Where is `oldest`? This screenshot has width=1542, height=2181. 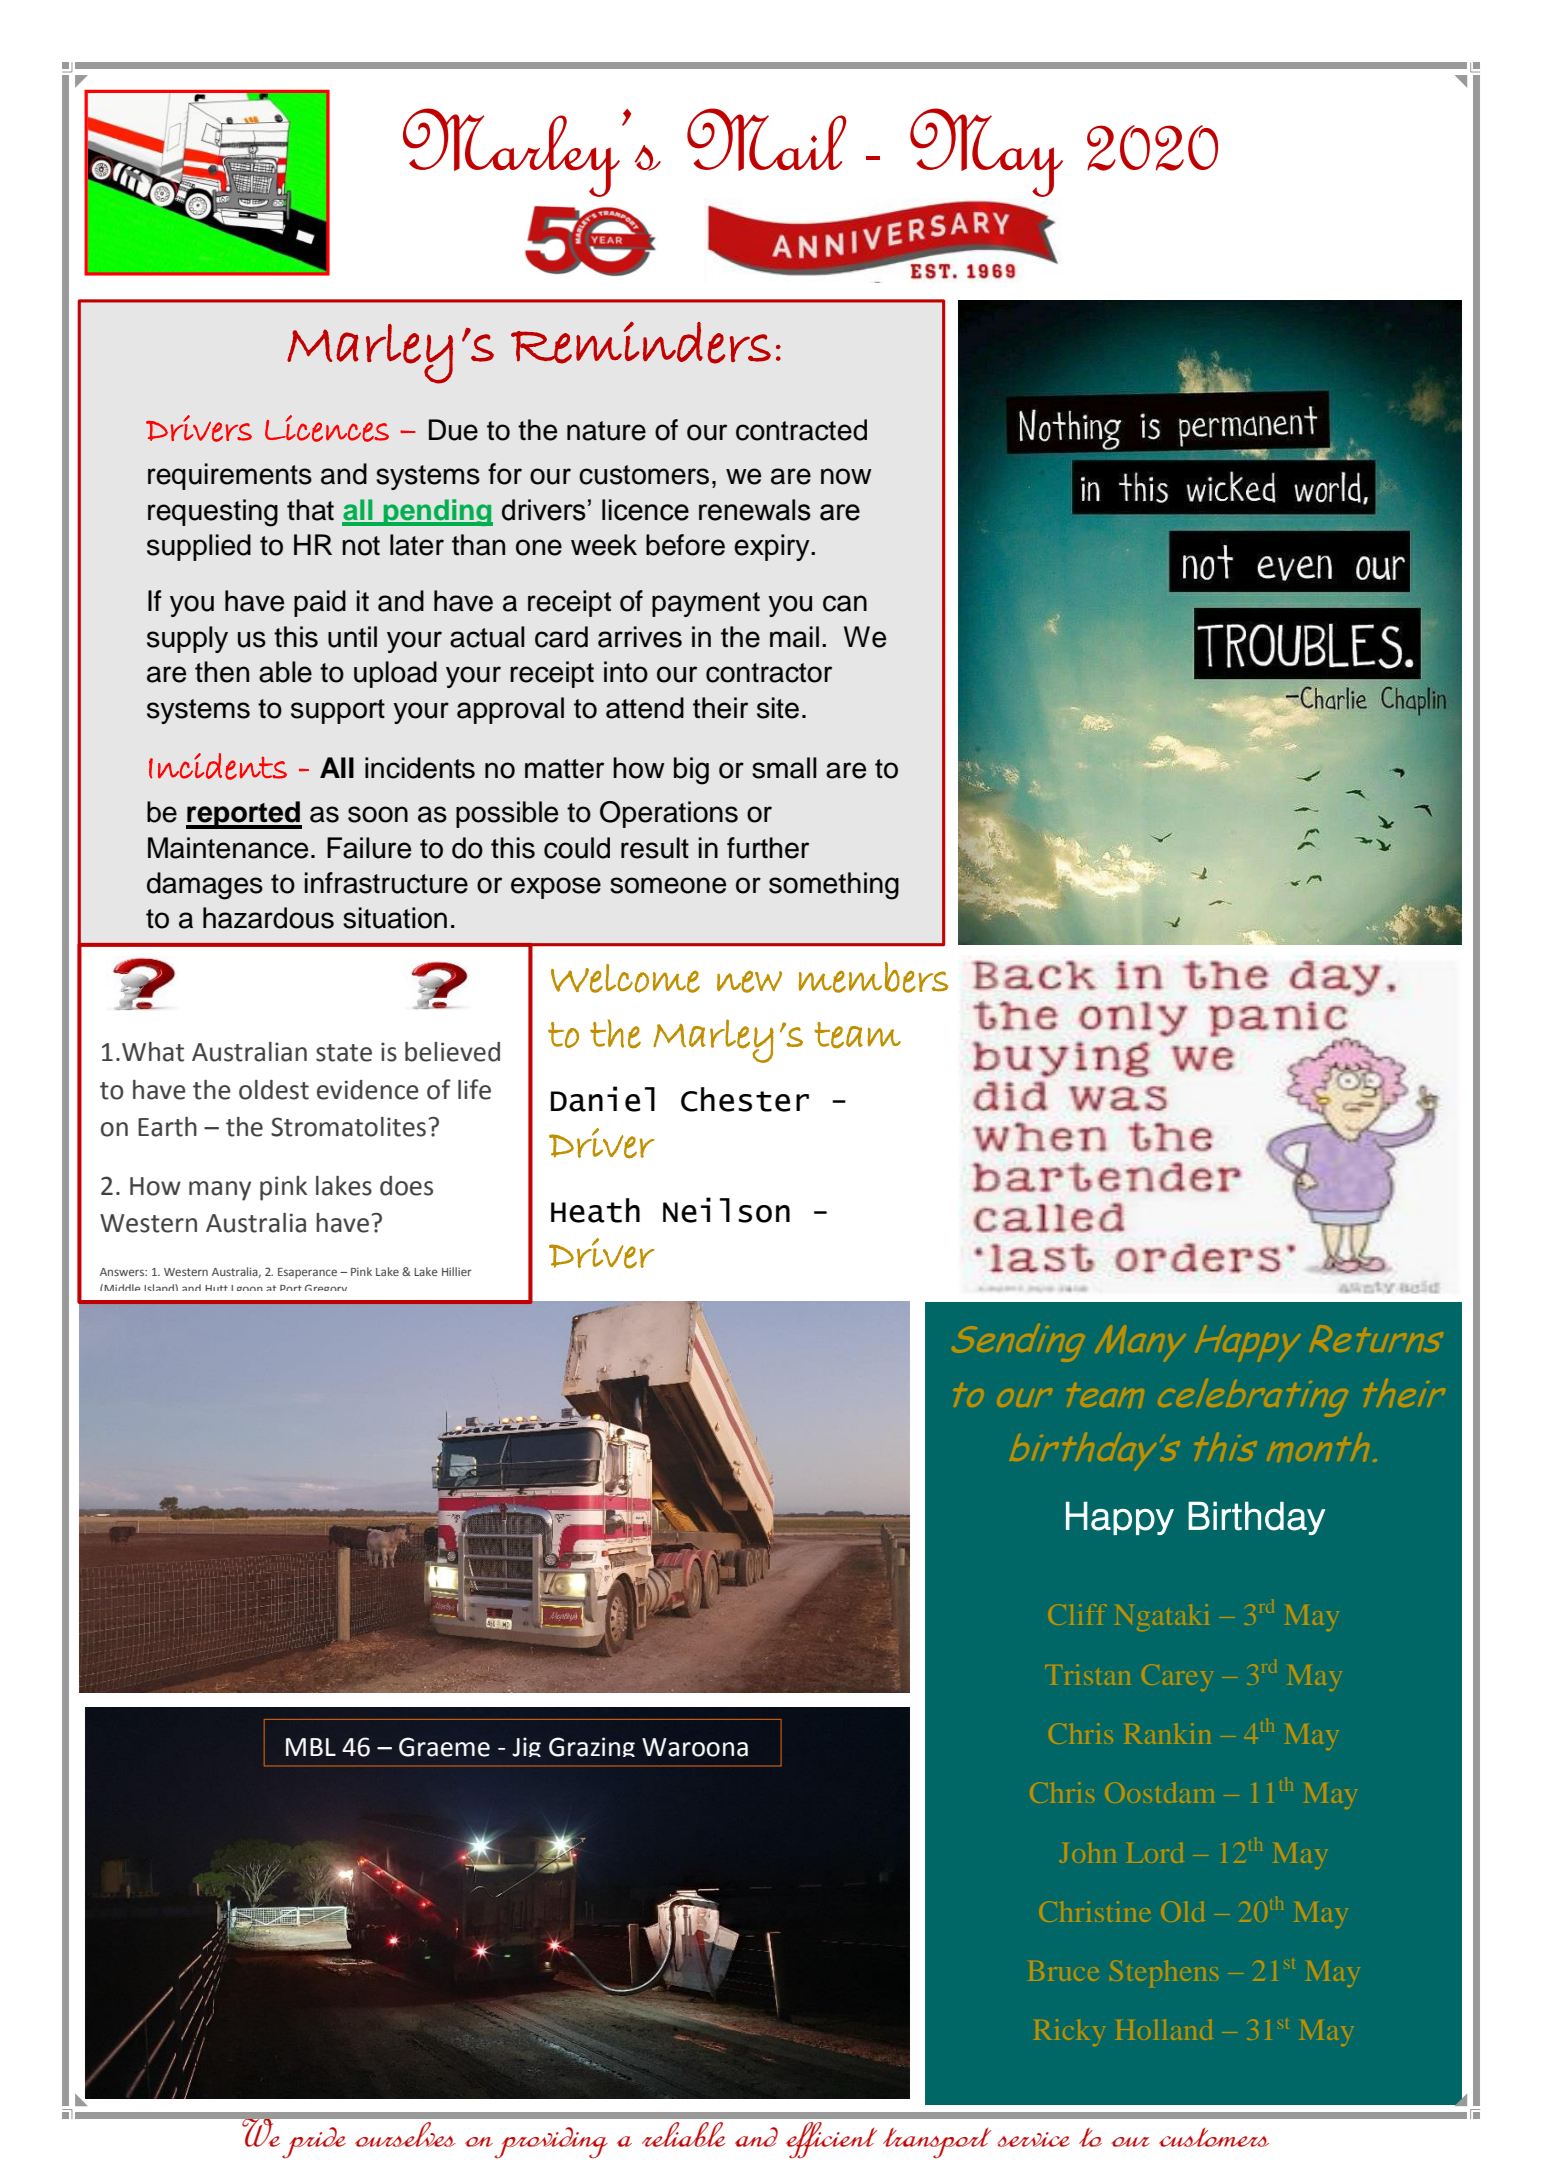 oldest is located at coordinates (274, 1090).
